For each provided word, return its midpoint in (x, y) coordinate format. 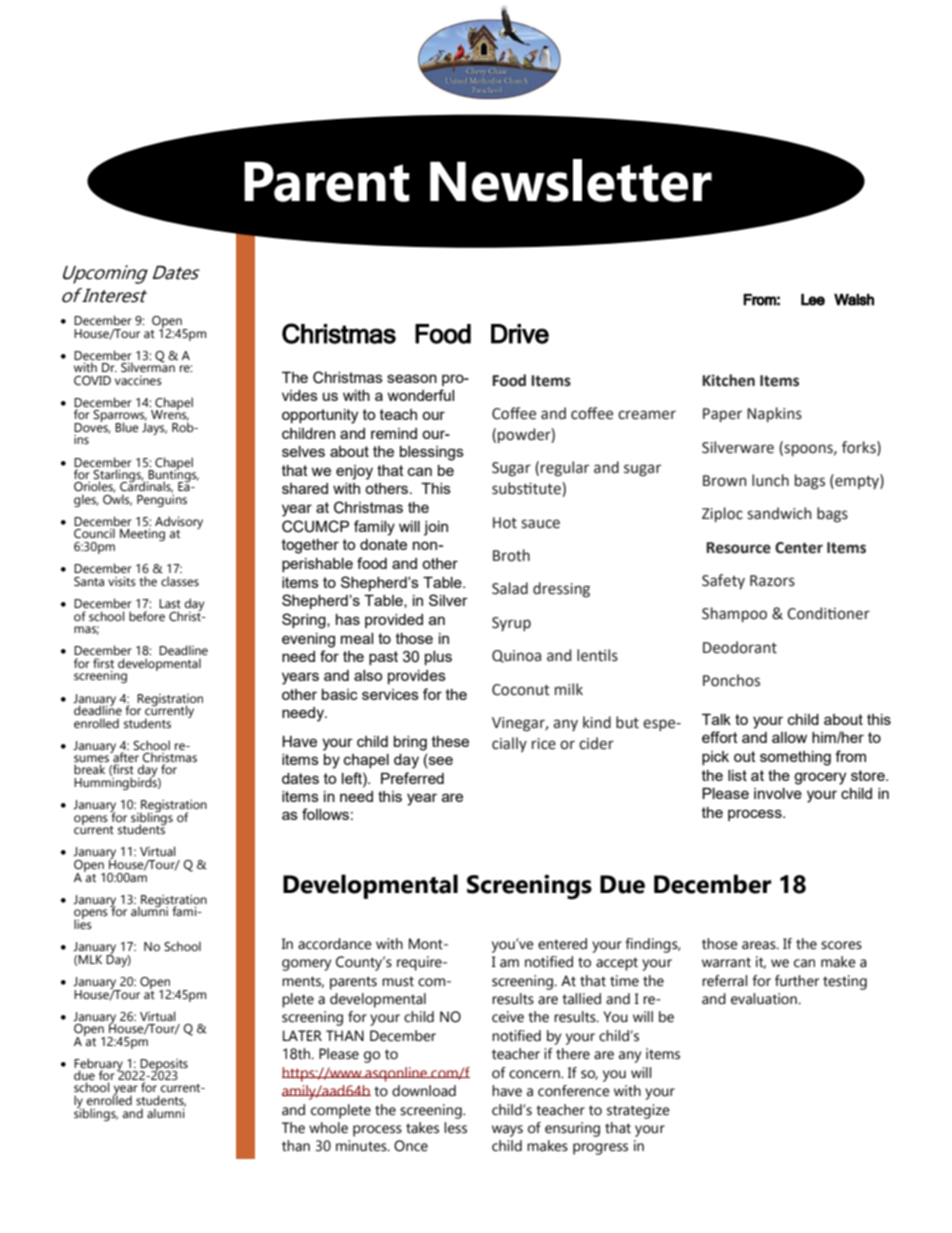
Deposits (163, 1066)
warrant (726, 962)
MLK (90, 959)
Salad (510, 588)
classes (180, 581)
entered (562, 944)
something (795, 758)
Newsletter (571, 180)
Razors (772, 581)
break (89, 769)
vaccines (138, 380)
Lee (813, 300)
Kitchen (728, 380)
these (450, 741)
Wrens (170, 414)
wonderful (420, 395)
